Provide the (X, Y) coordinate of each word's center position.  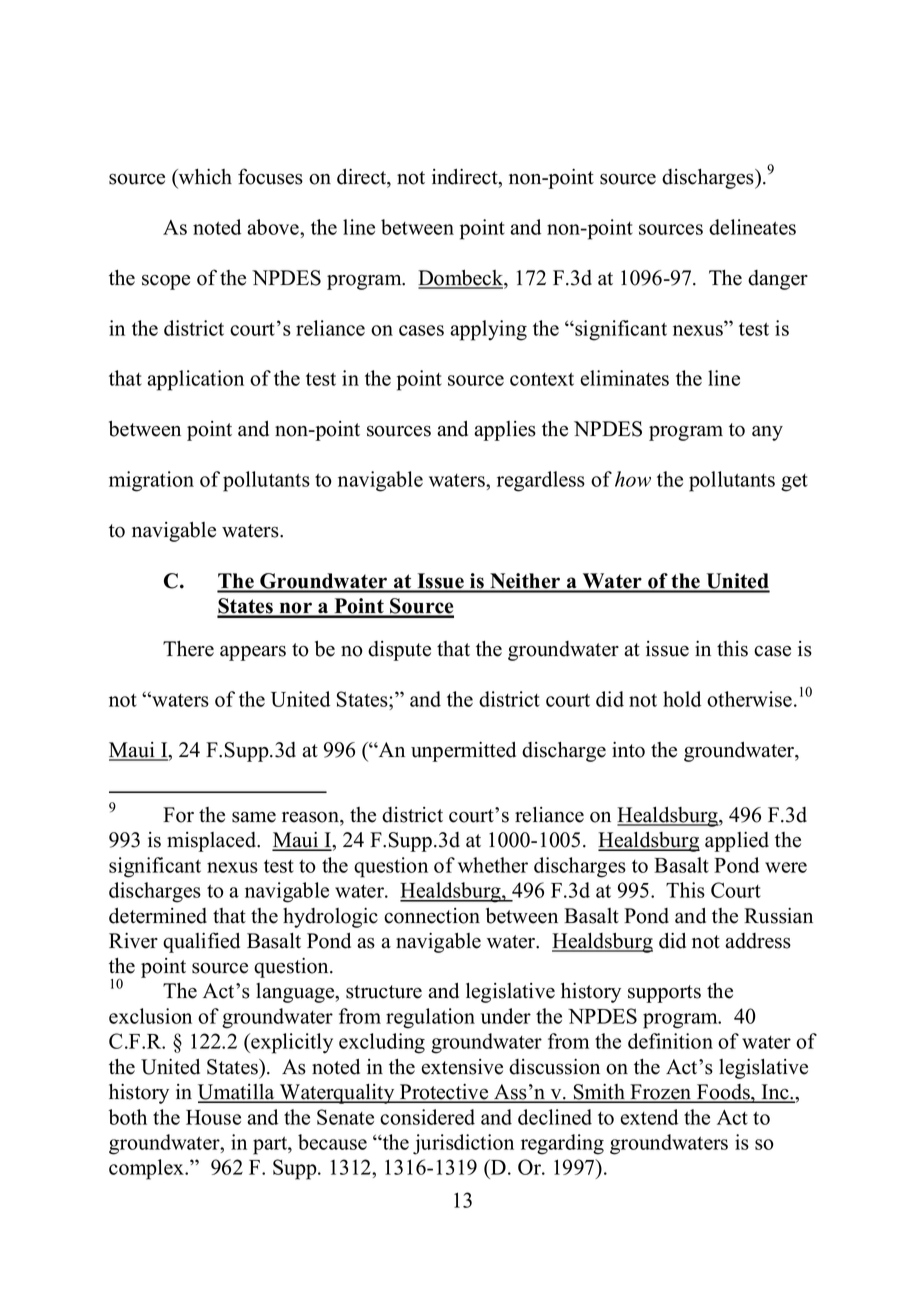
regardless (541, 481)
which (204, 177)
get (794, 483)
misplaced (213, 842)
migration (151, 481)
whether (493, 865)
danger (778, 280)
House (213, 1117)
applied (737, 842)
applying (488, 330)
